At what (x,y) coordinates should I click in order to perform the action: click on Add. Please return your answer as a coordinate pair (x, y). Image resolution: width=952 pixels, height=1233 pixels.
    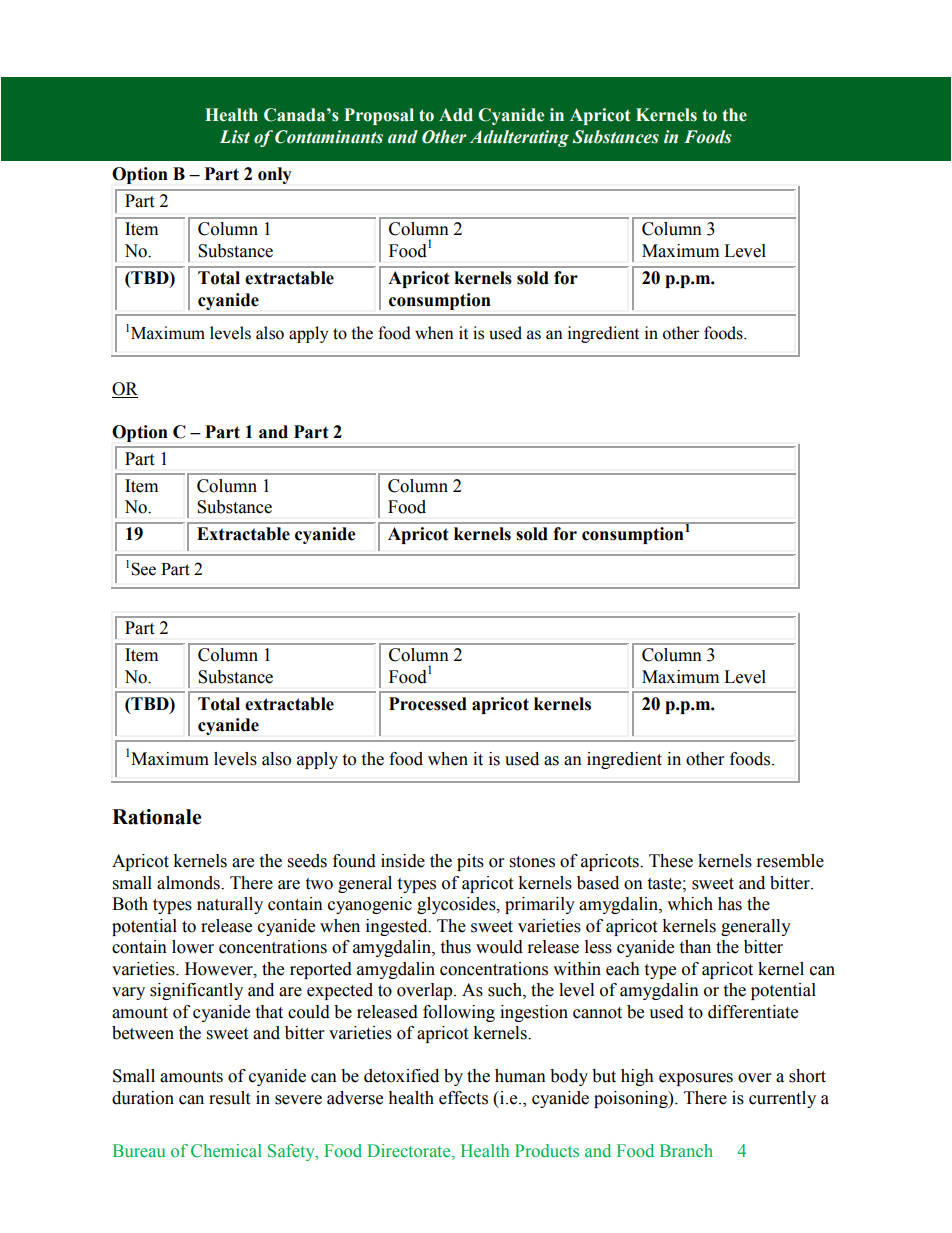
    Looking at the image, I should click on (456, 115).
